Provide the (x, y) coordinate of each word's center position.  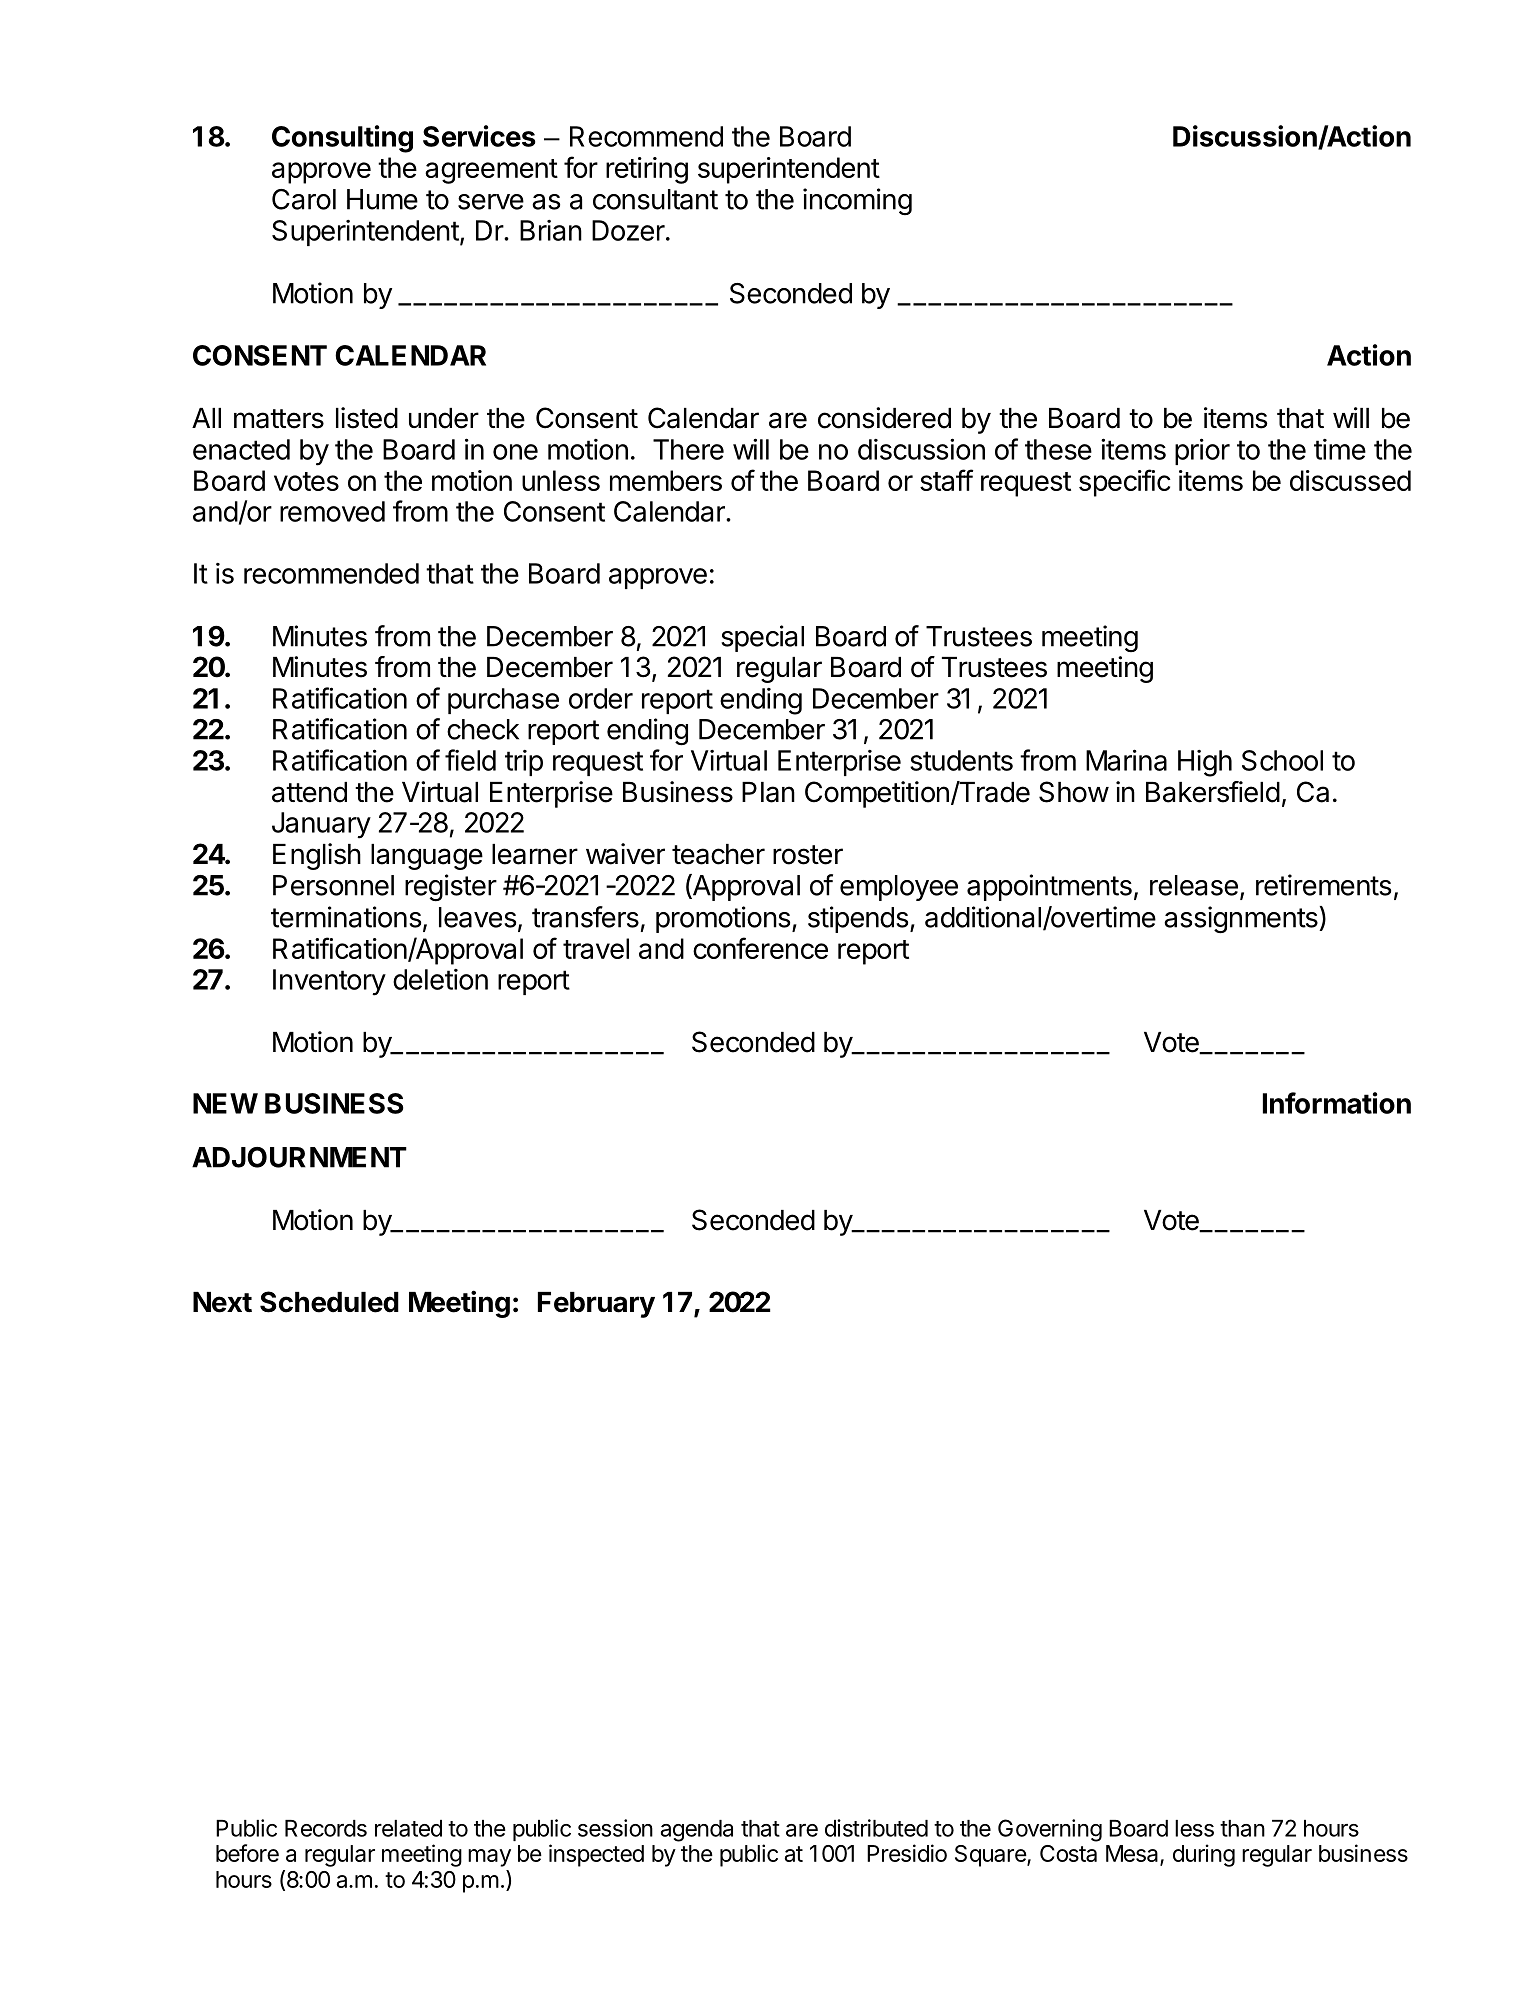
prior (1202, 451)
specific (1124, 483)
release (1194, 885)
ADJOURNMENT (299, 1157)
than (1242, 1828)
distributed (876, 1828)
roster (808, 855)
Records (326, 1828)
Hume (382, 199)
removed (332, 511)
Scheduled (329, 1302)
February (596, 1305)
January (321, 825)
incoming (857, 201)
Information (1337, 1103)
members (666, 480)
